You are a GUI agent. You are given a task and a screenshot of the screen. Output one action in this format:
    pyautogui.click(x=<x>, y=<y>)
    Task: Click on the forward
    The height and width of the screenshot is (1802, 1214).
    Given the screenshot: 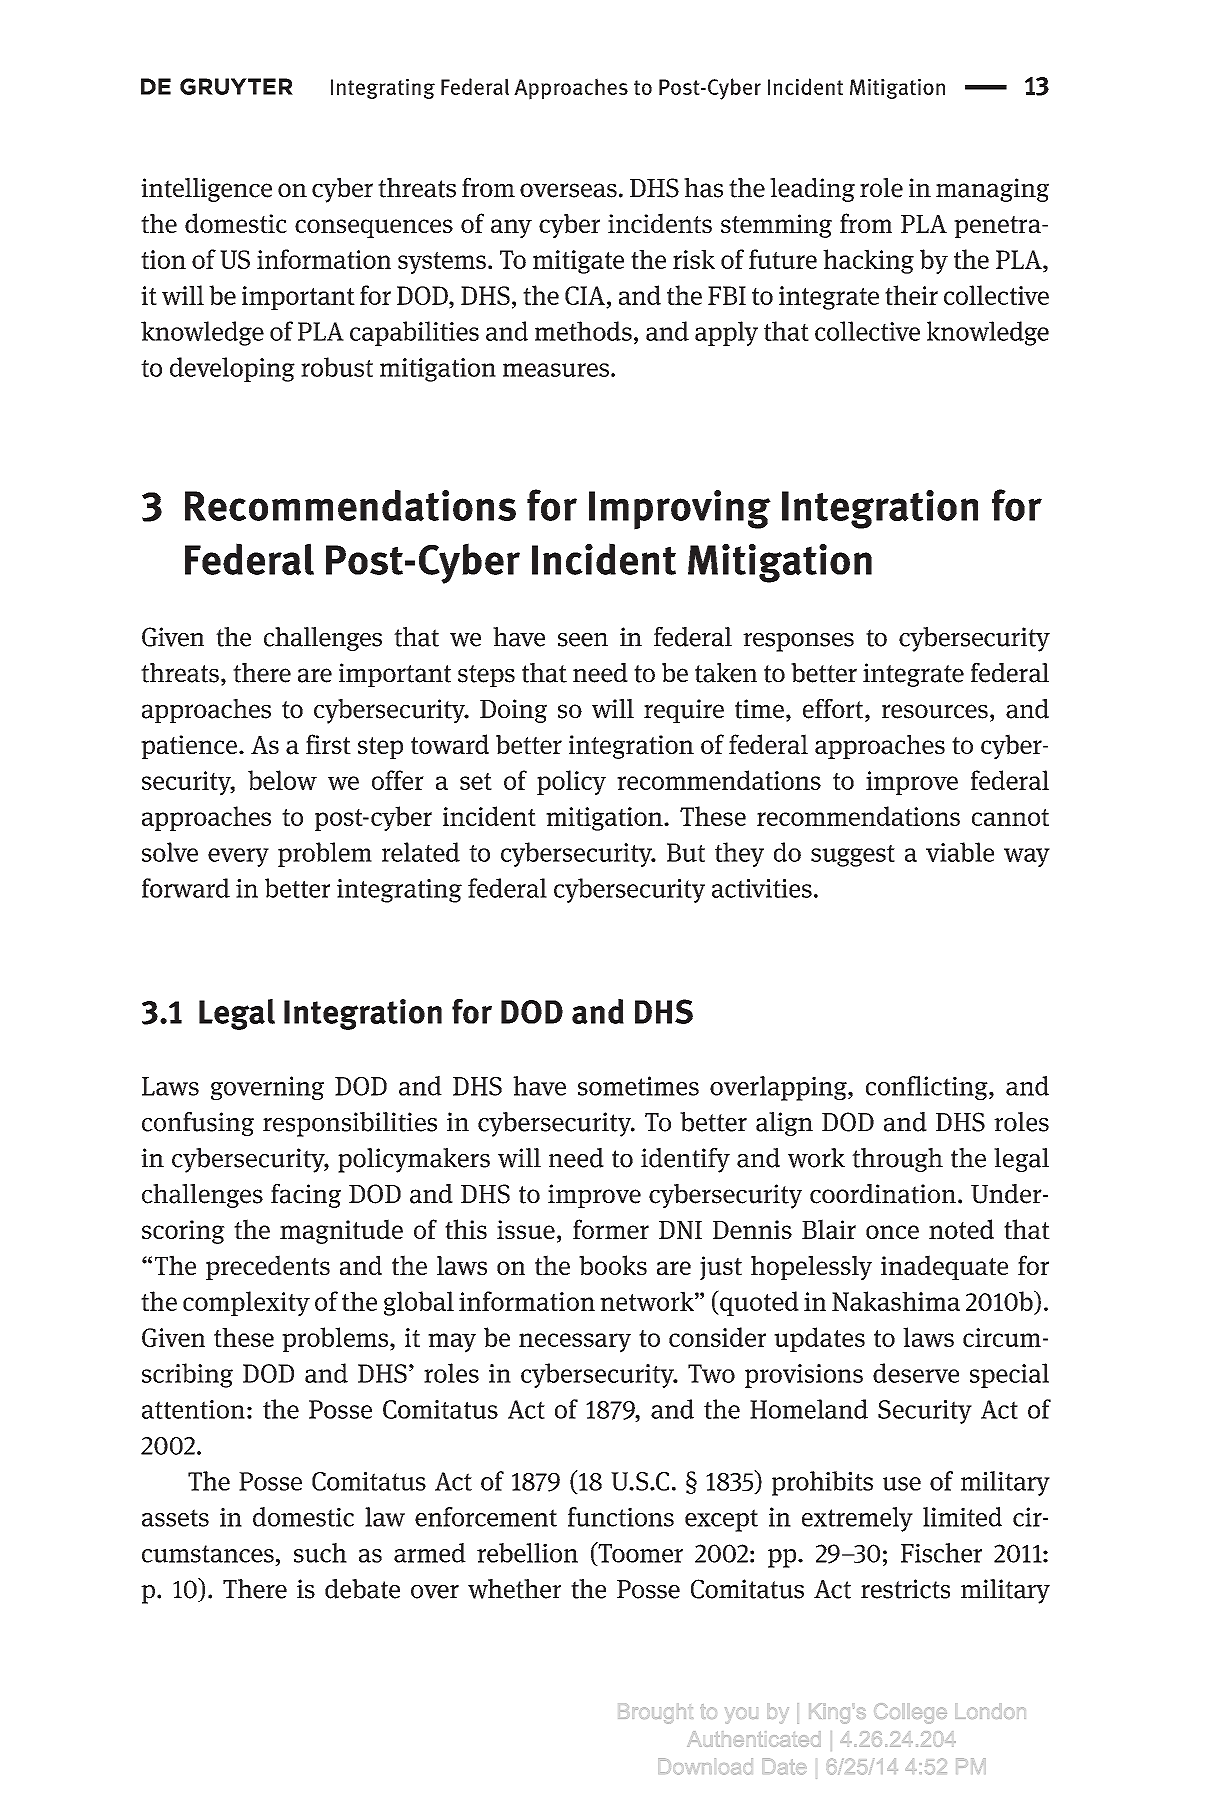 What is the action you would take?
    pyautogui.click(x=186, y=888)
